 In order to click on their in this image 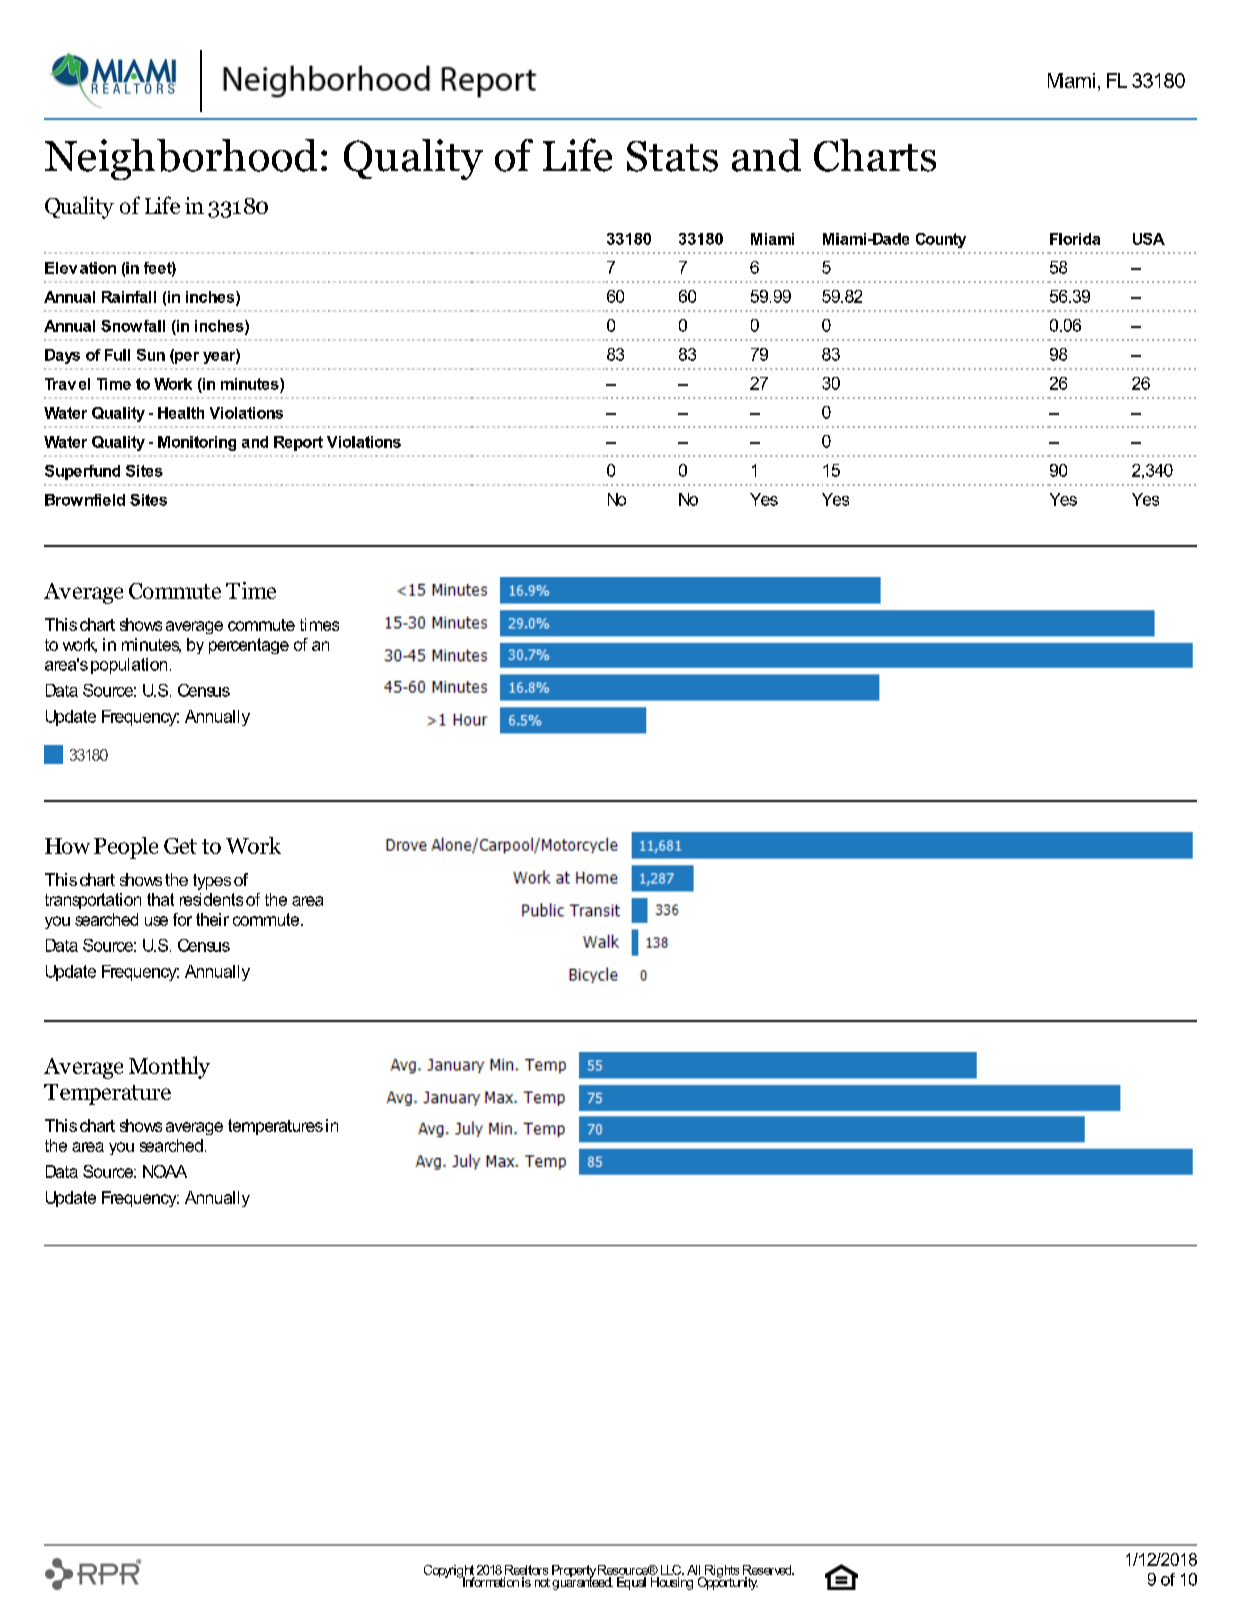, I will do `click(212, 919)`.
